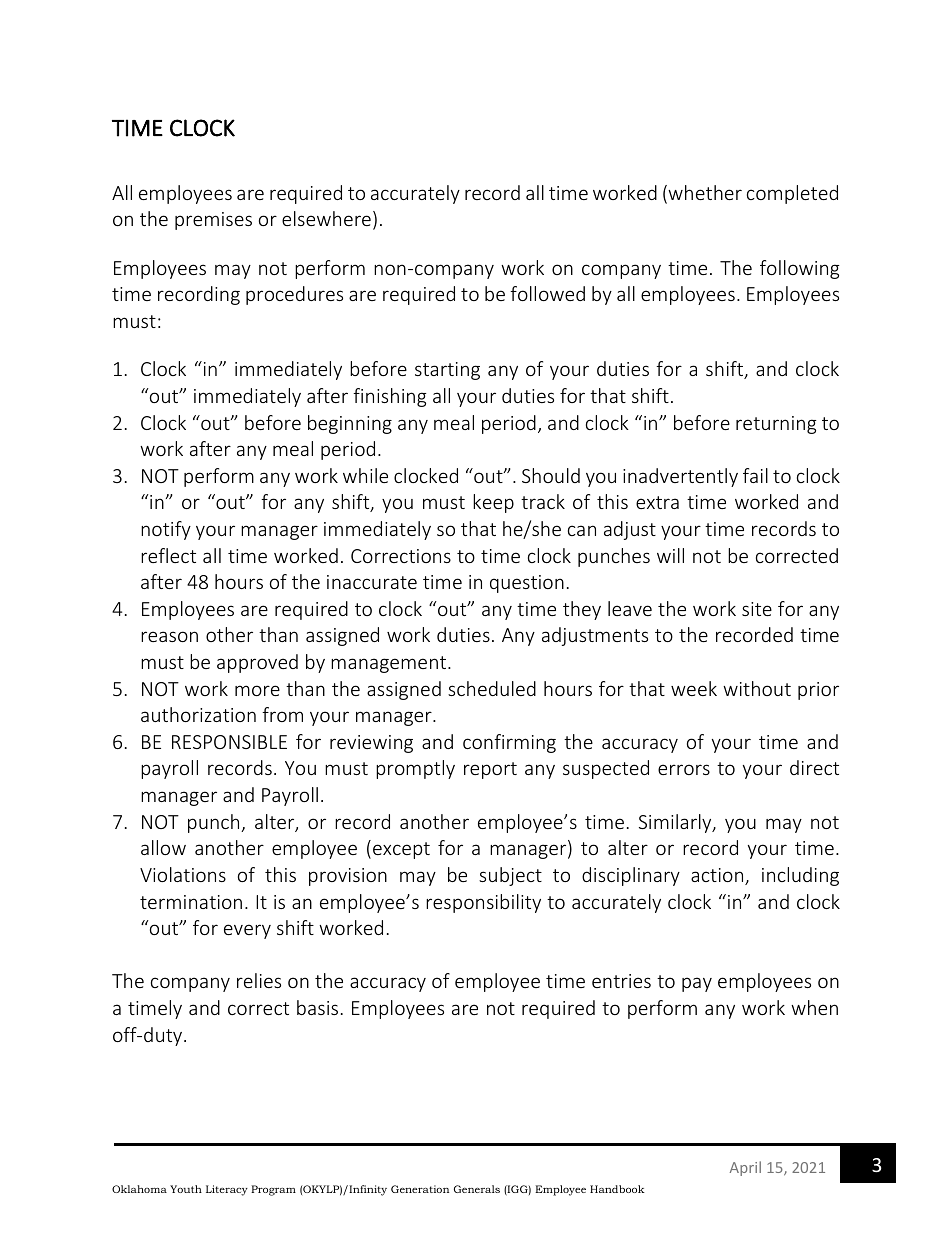 The height and width of the document is (1233, 952). I want to click on whether, so click(704, 194).
